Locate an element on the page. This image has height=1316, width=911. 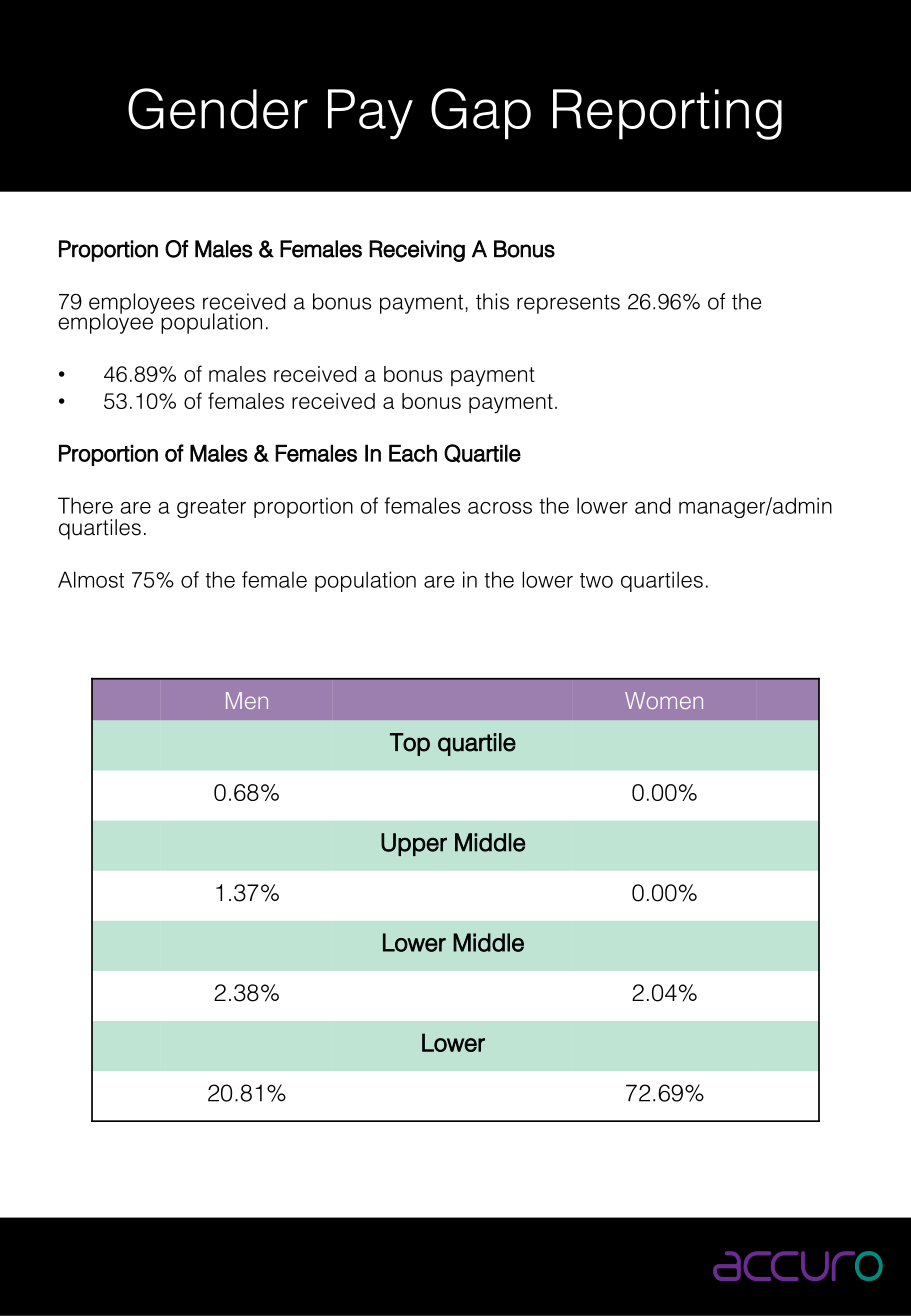
Upper is located at coordinates (414, 844).
